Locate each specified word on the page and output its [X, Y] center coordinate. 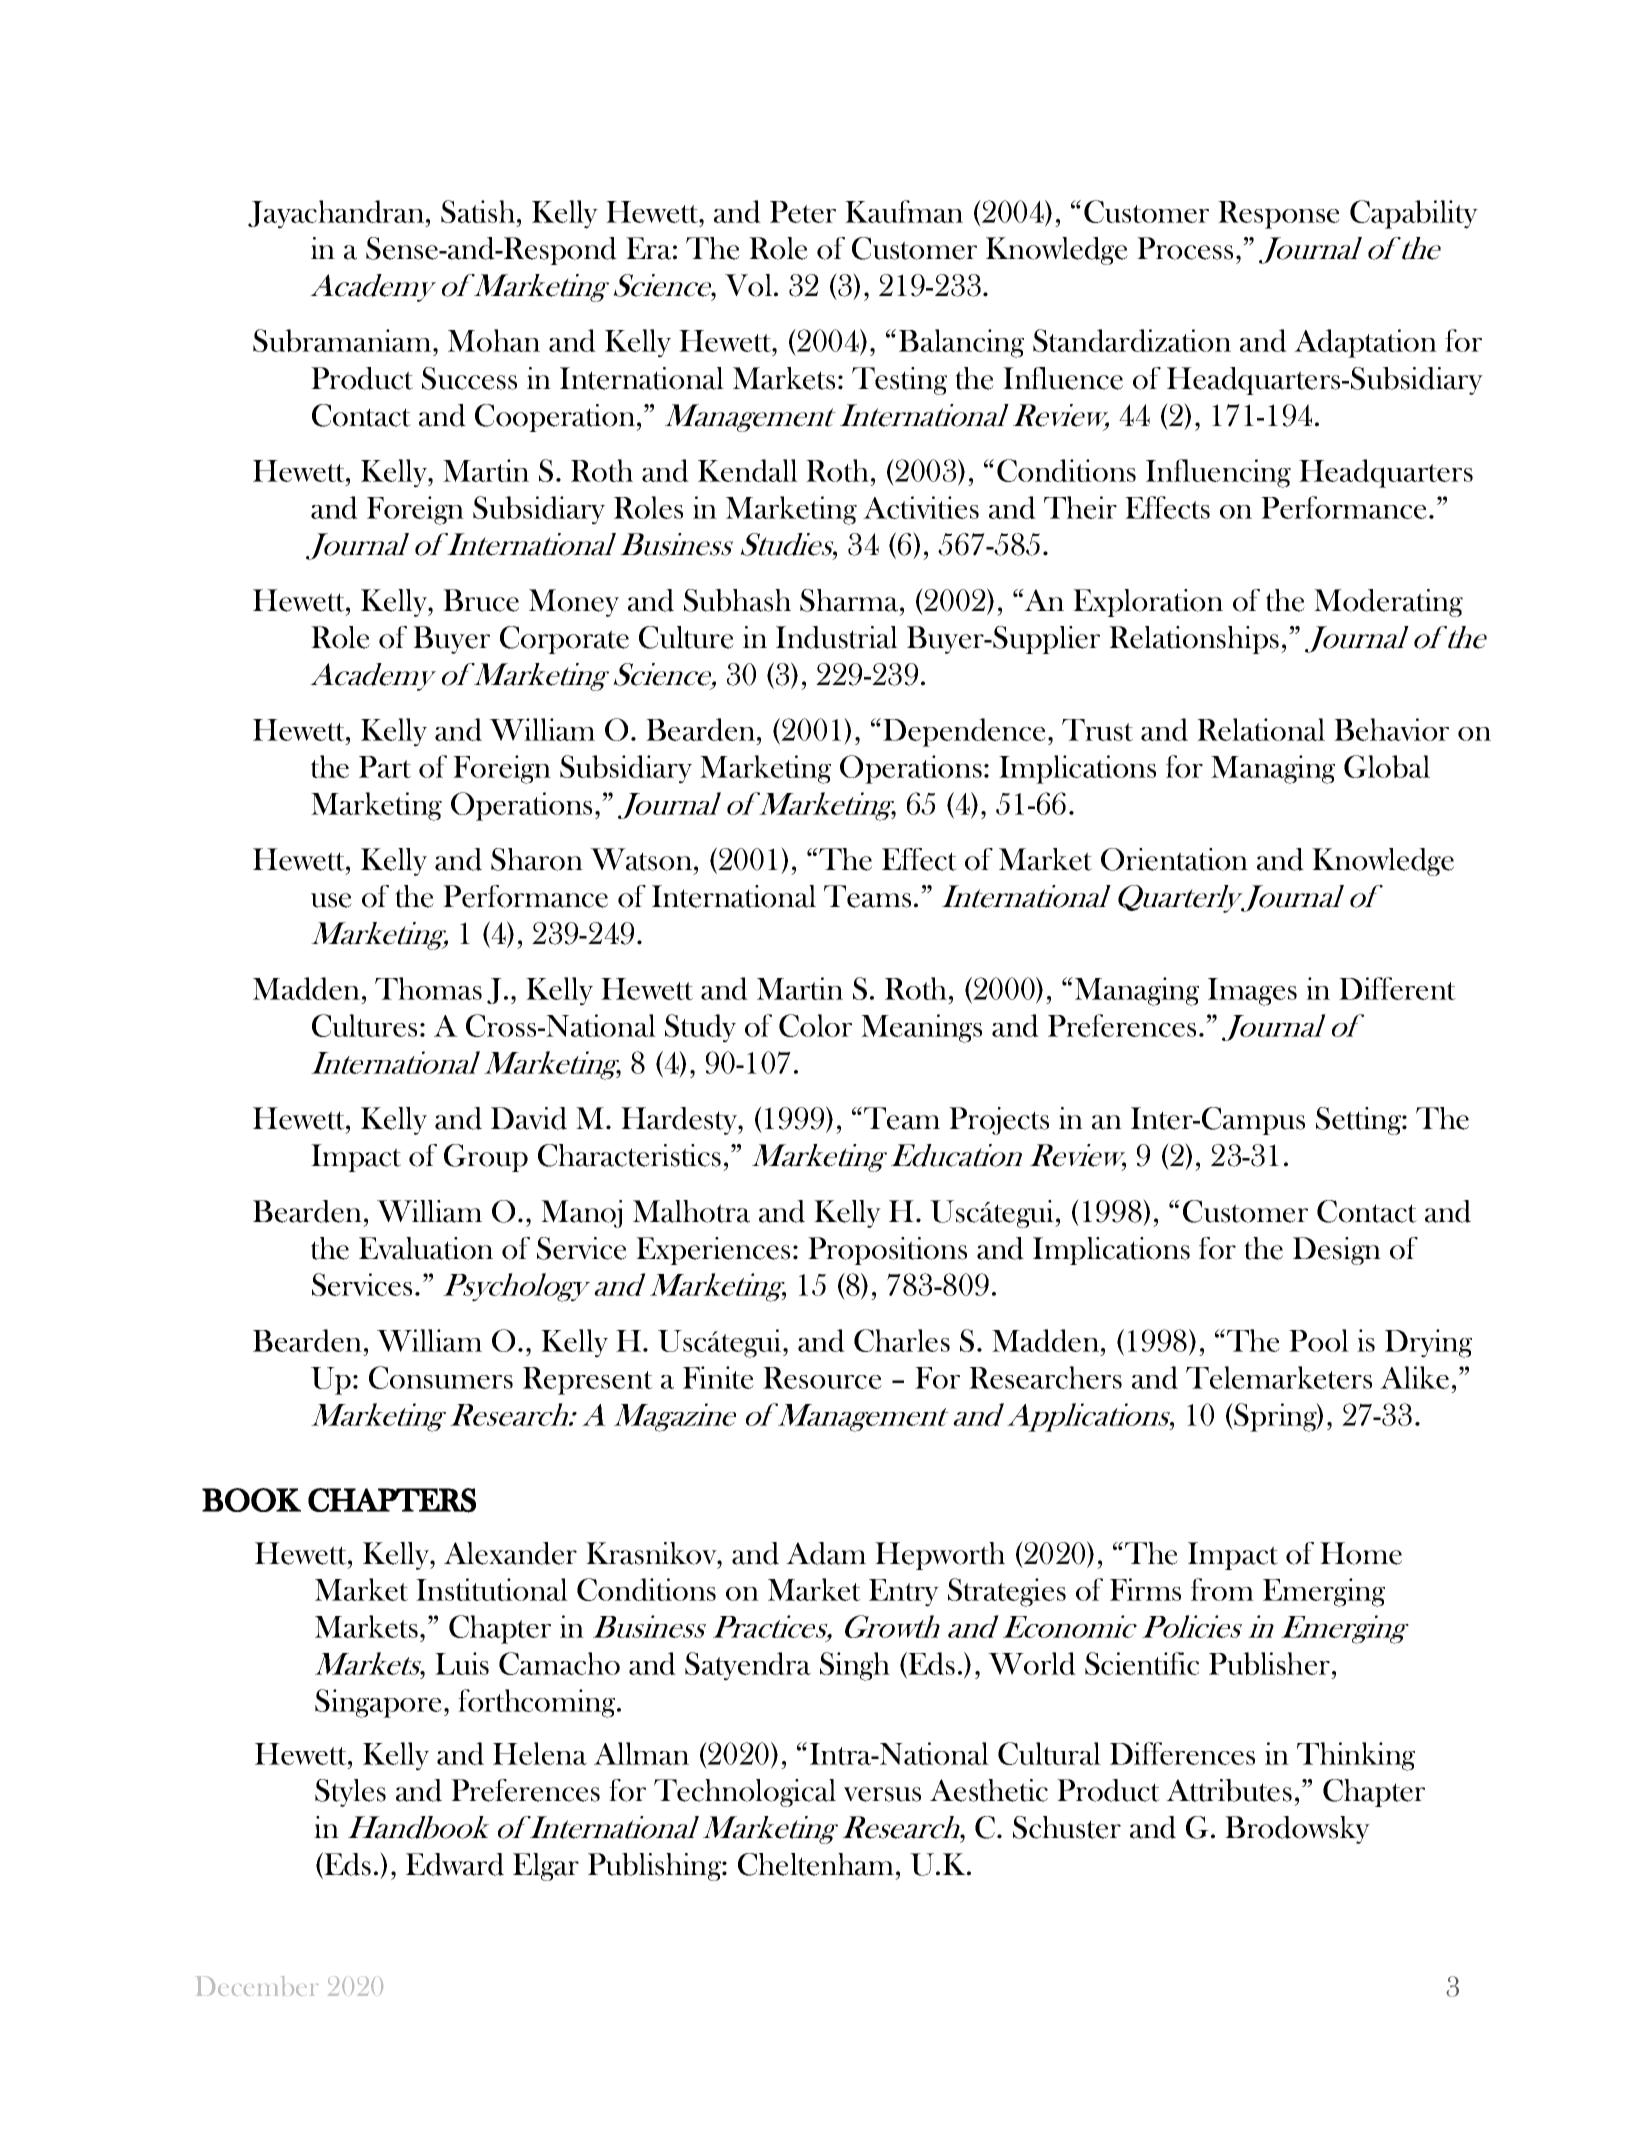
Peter [803, 212]
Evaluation [426, 1248]
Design [1337, 1251]
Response [1279, 215]
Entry [904, 1593]
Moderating [1388, 603]
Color [815, 1025]
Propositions [887, 1251]
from [1222, 1589]
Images [1252, 992]
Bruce [481, 600]
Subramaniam [343, 340]
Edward [455, 1864]
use [331, 900]
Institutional [492, 1589]
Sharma [850, 600]
